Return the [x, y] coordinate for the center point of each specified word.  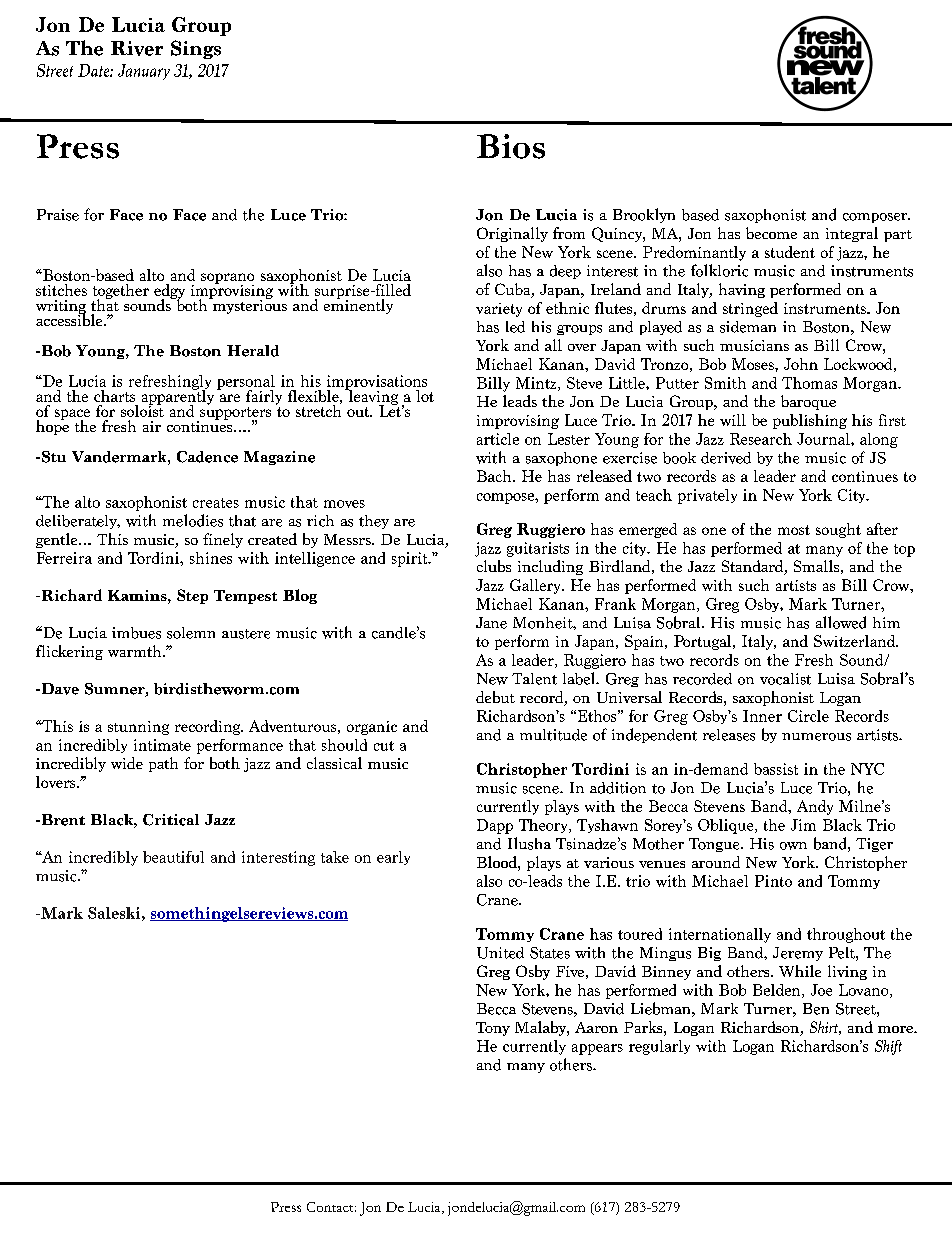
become [771, 233]
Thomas [809, 383]
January [144, 72]
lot [425, 396]
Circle [808, 716]
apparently [178, 397]
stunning [138, 728]
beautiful [173, 857]
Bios [511, 146]
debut [495, 697]
